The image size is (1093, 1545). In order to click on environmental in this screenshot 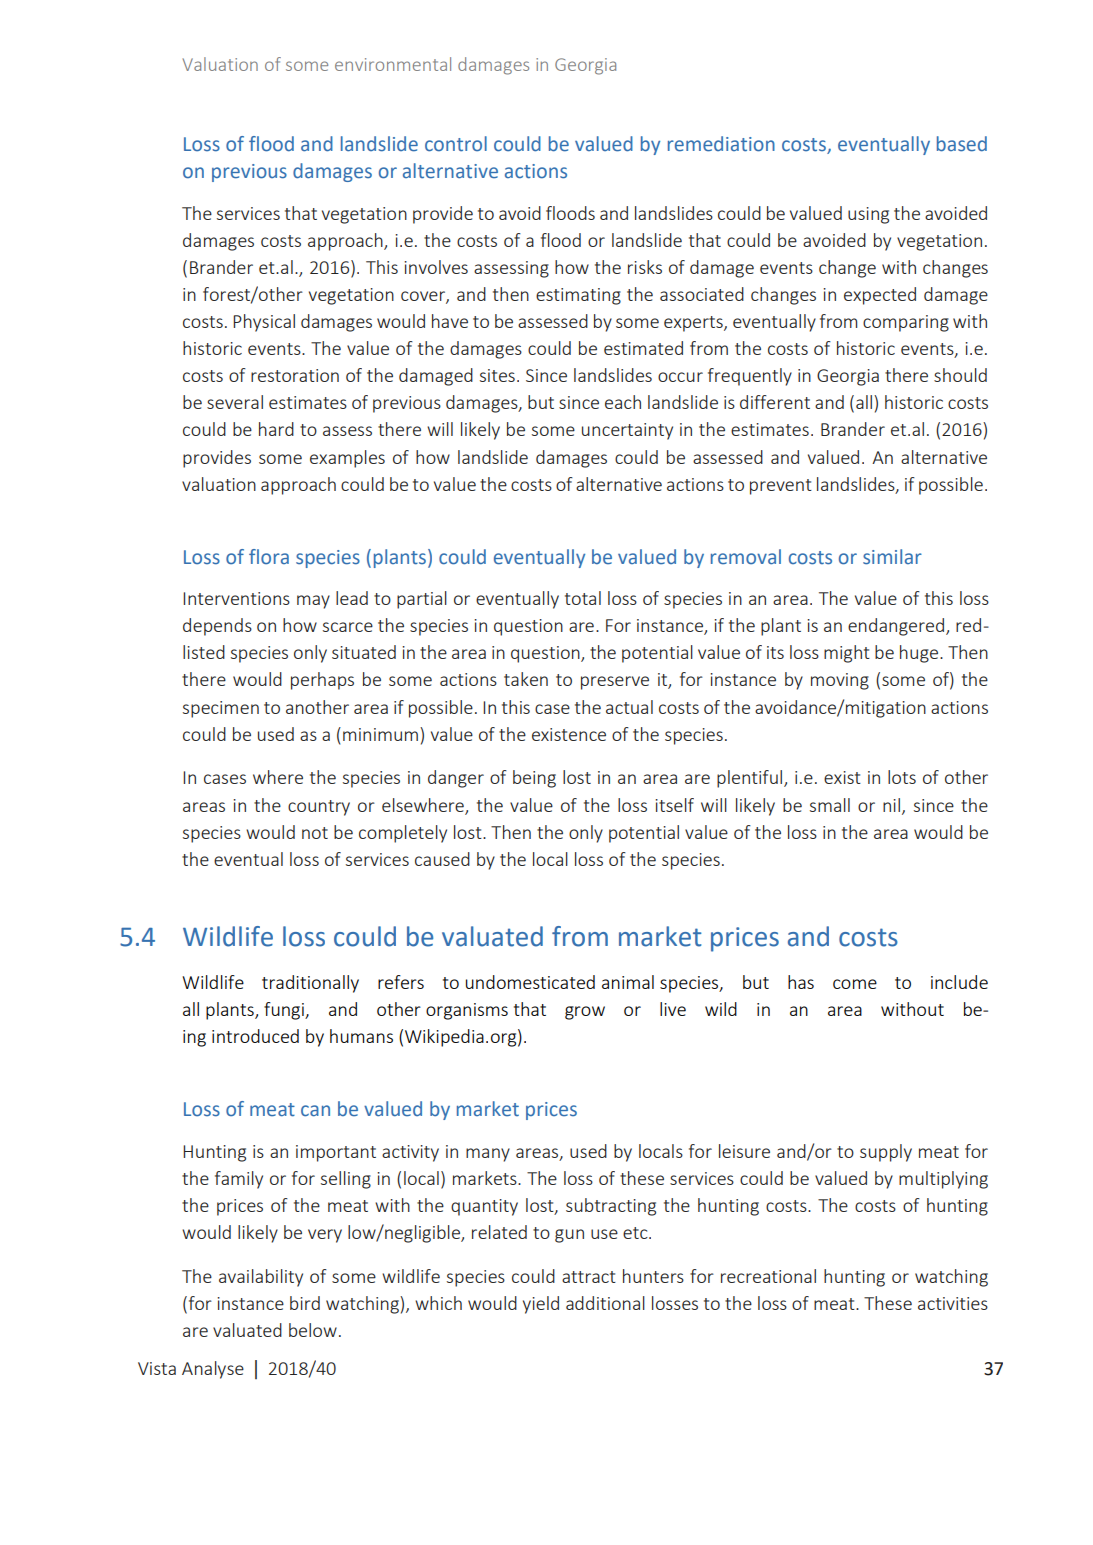, I will do `click(393, 64)`.
